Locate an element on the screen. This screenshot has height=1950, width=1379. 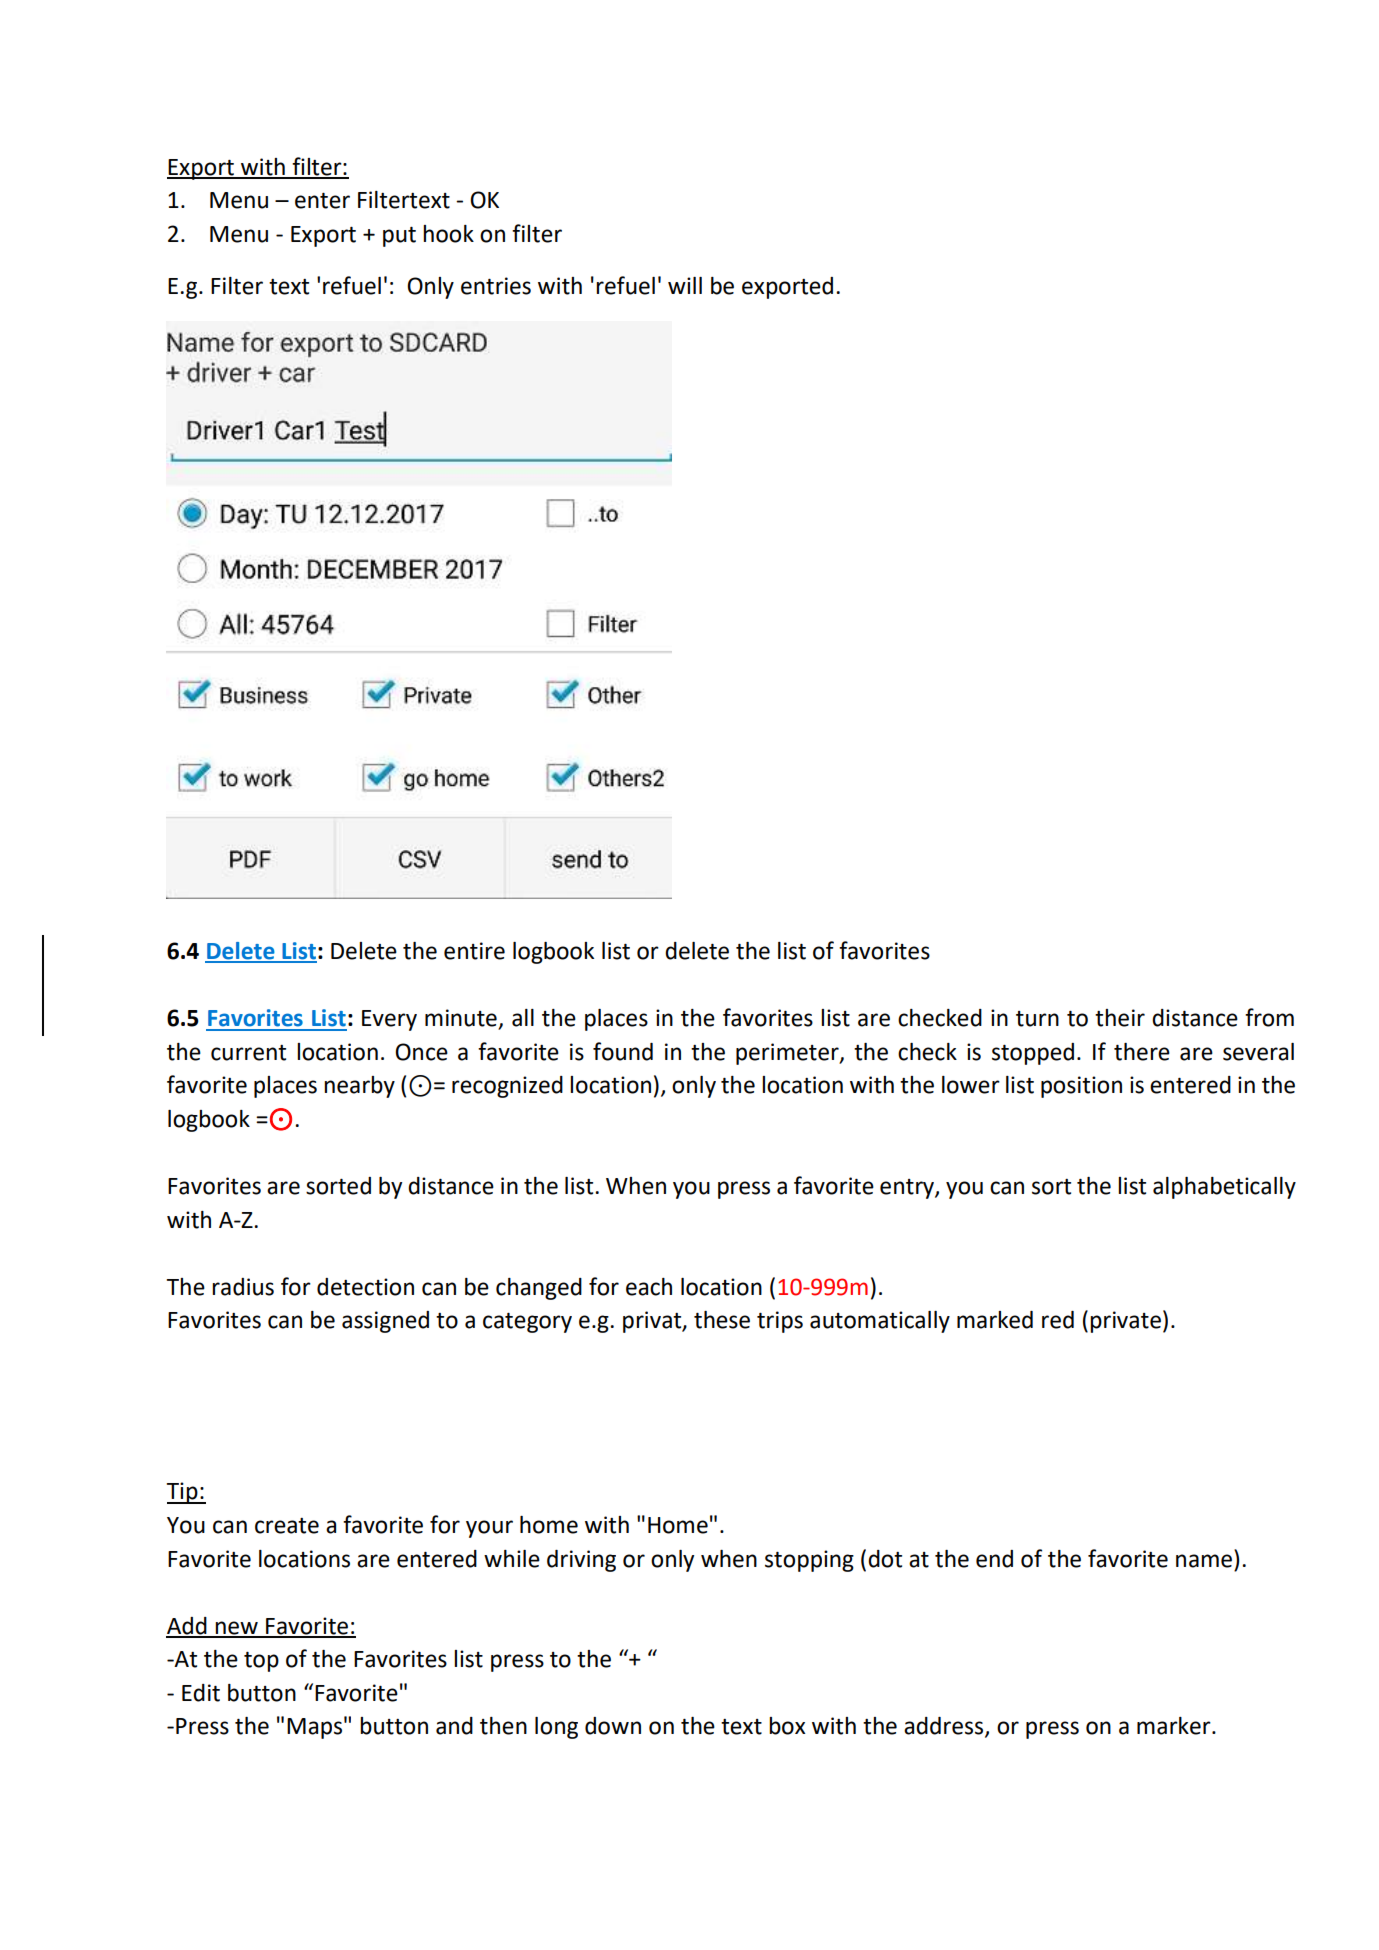
box is located at coordinates (787, 1726).
